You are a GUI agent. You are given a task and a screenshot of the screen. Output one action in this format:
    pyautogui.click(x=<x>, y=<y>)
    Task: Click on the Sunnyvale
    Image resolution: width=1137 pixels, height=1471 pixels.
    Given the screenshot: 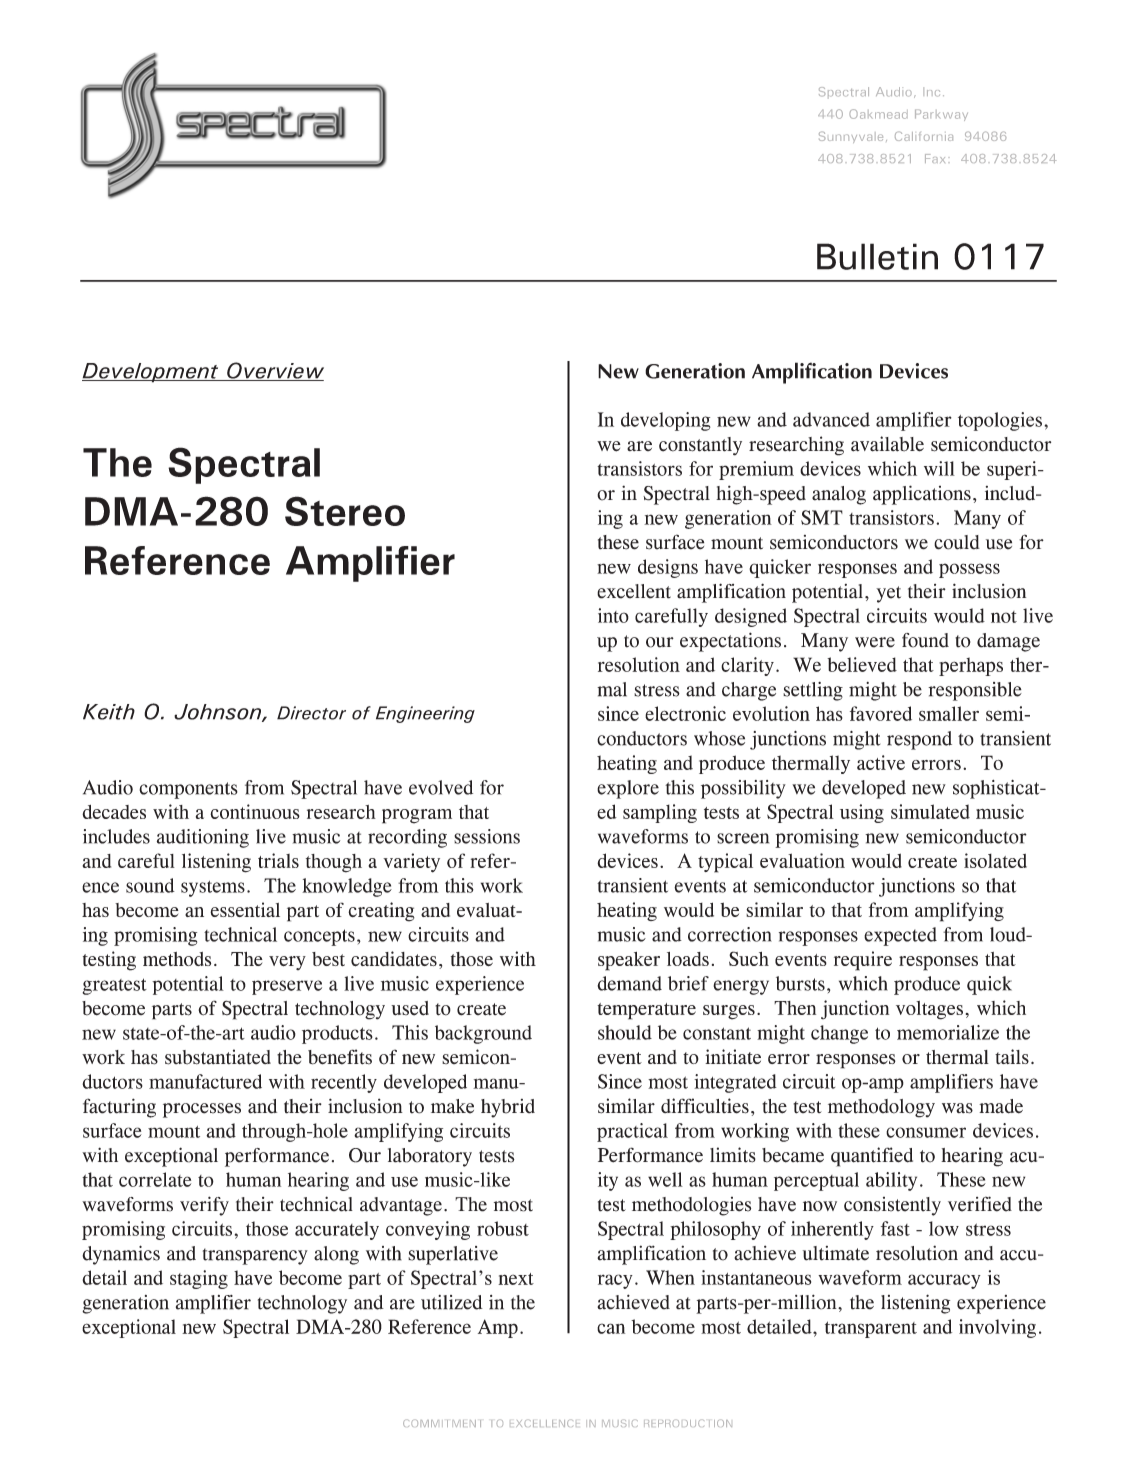 What is the action you would take?
    pyautogui.click(x=851, y=137)
